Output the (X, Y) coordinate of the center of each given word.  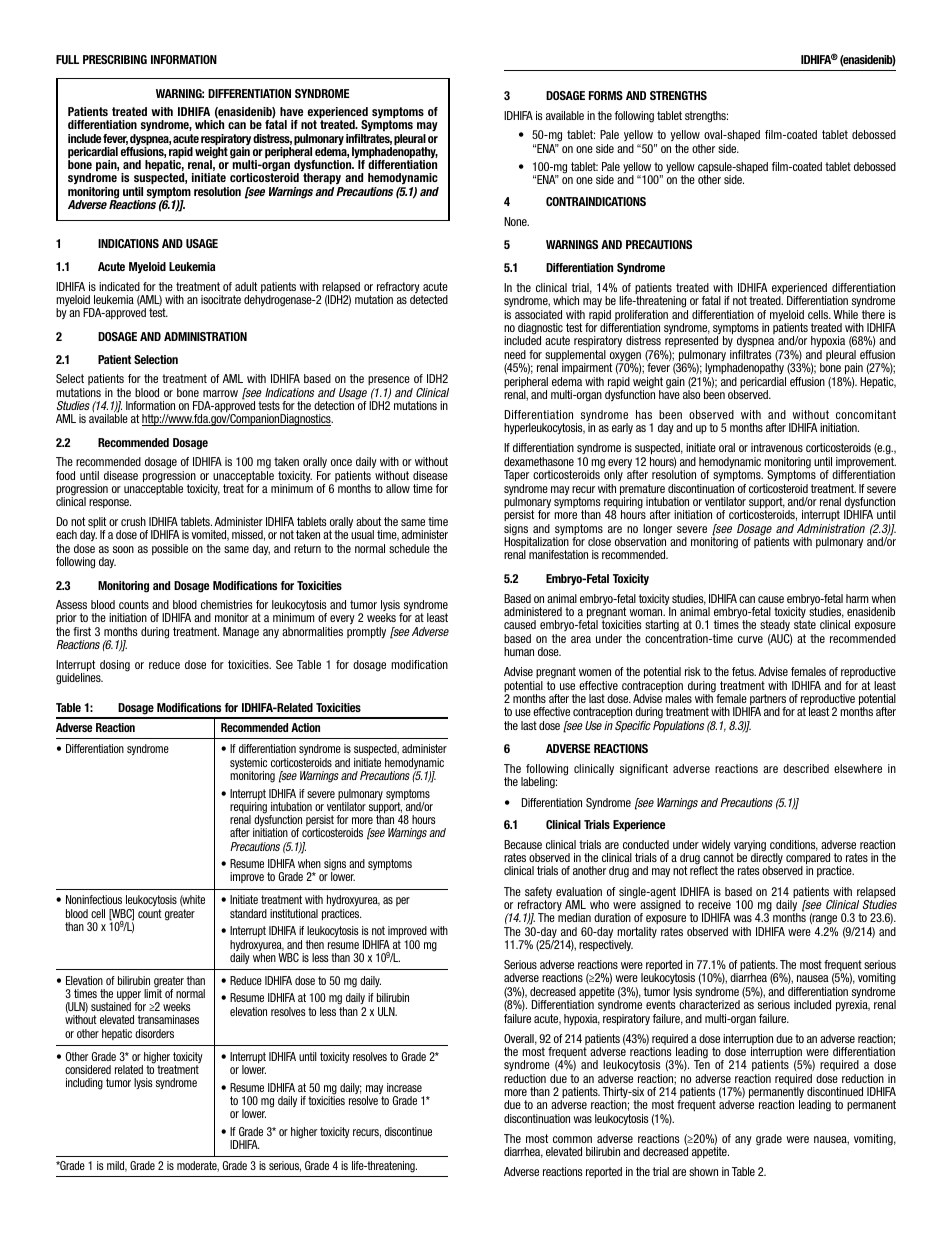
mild (117, 1166)
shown (703, 1171)
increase (404, 1087)
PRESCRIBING (115, 59)
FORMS (606, 95)
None (516, 221)
